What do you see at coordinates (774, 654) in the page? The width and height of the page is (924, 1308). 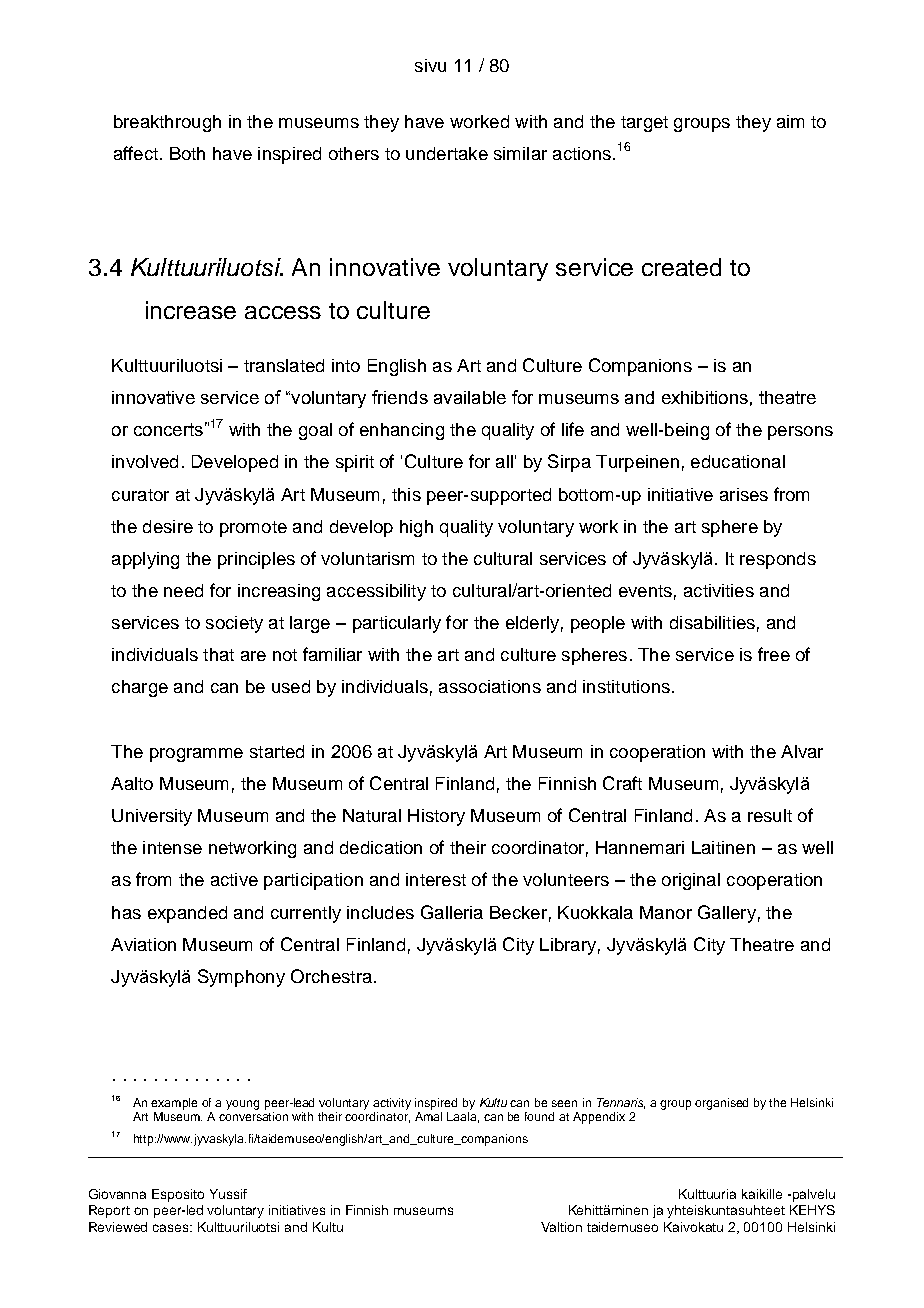 I see `free` at bounding box center [774, 654].
